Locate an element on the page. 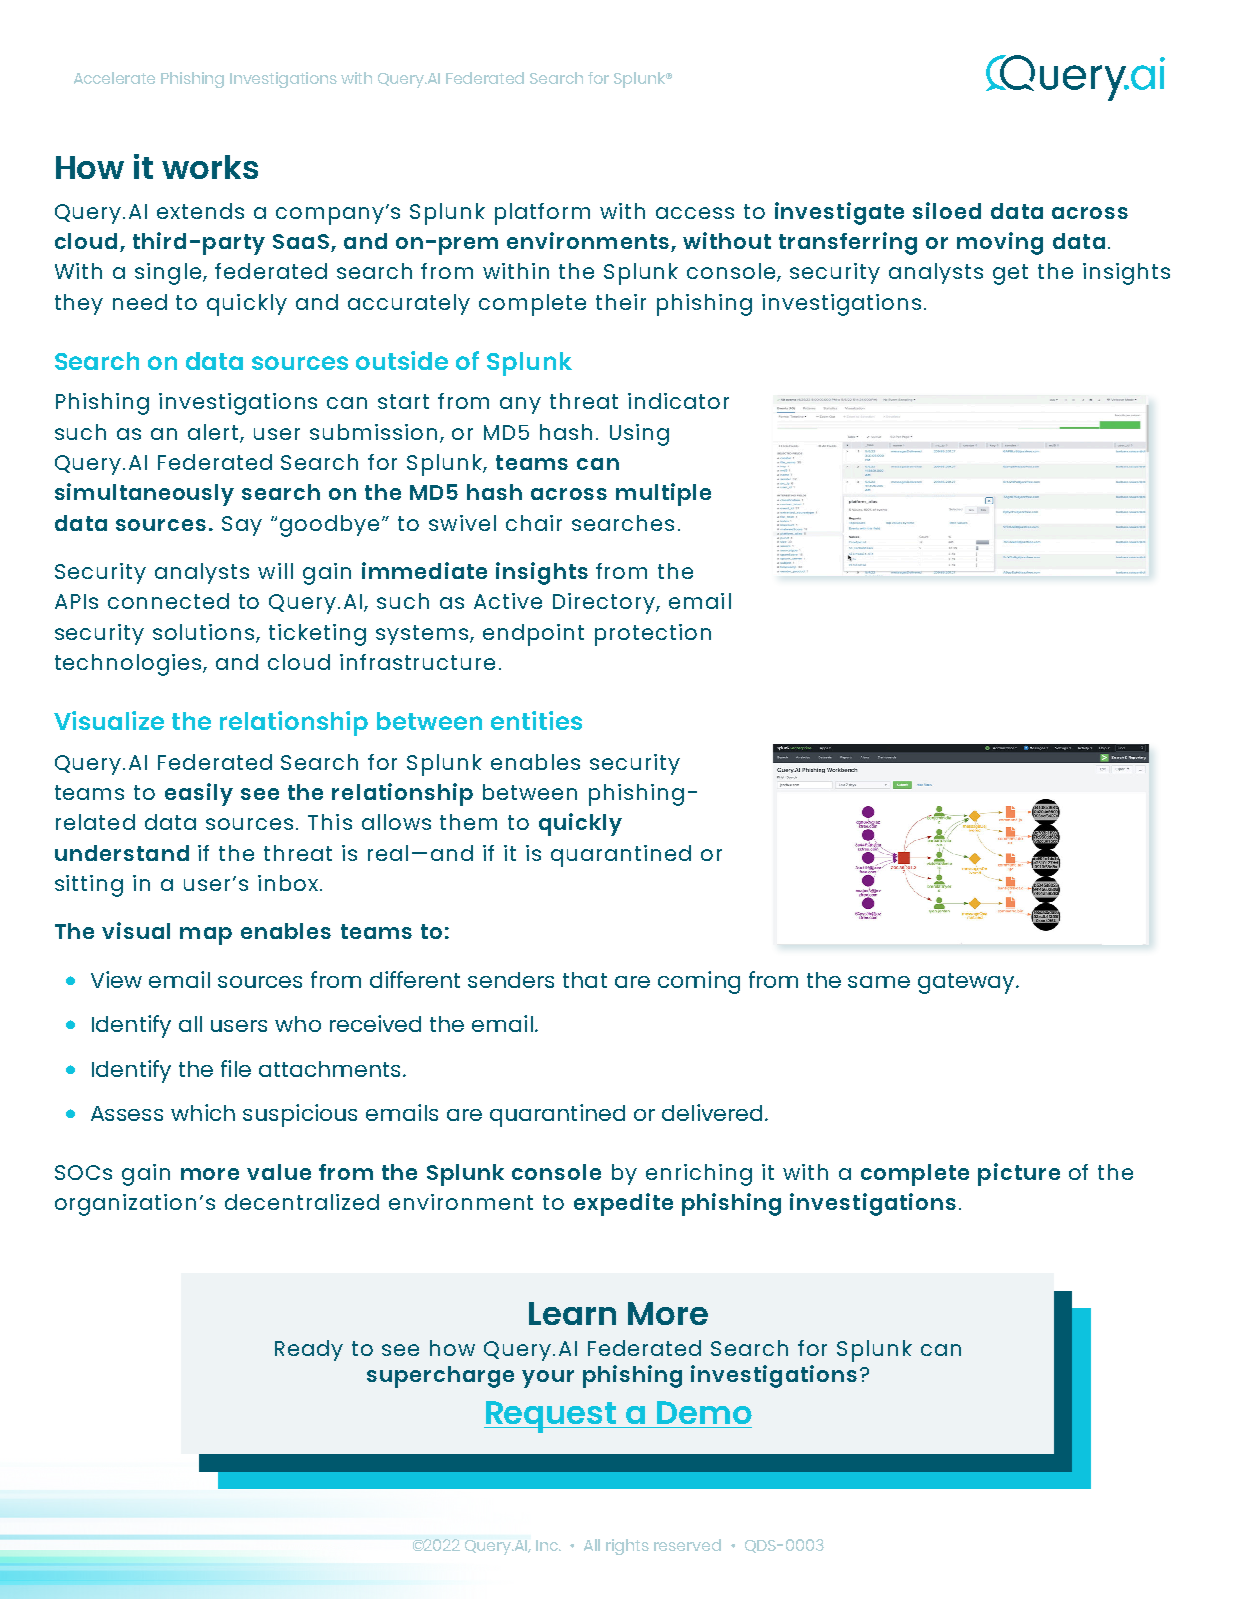 This page has width=1236, height=1599. works is located at coordinates (210, 167).
